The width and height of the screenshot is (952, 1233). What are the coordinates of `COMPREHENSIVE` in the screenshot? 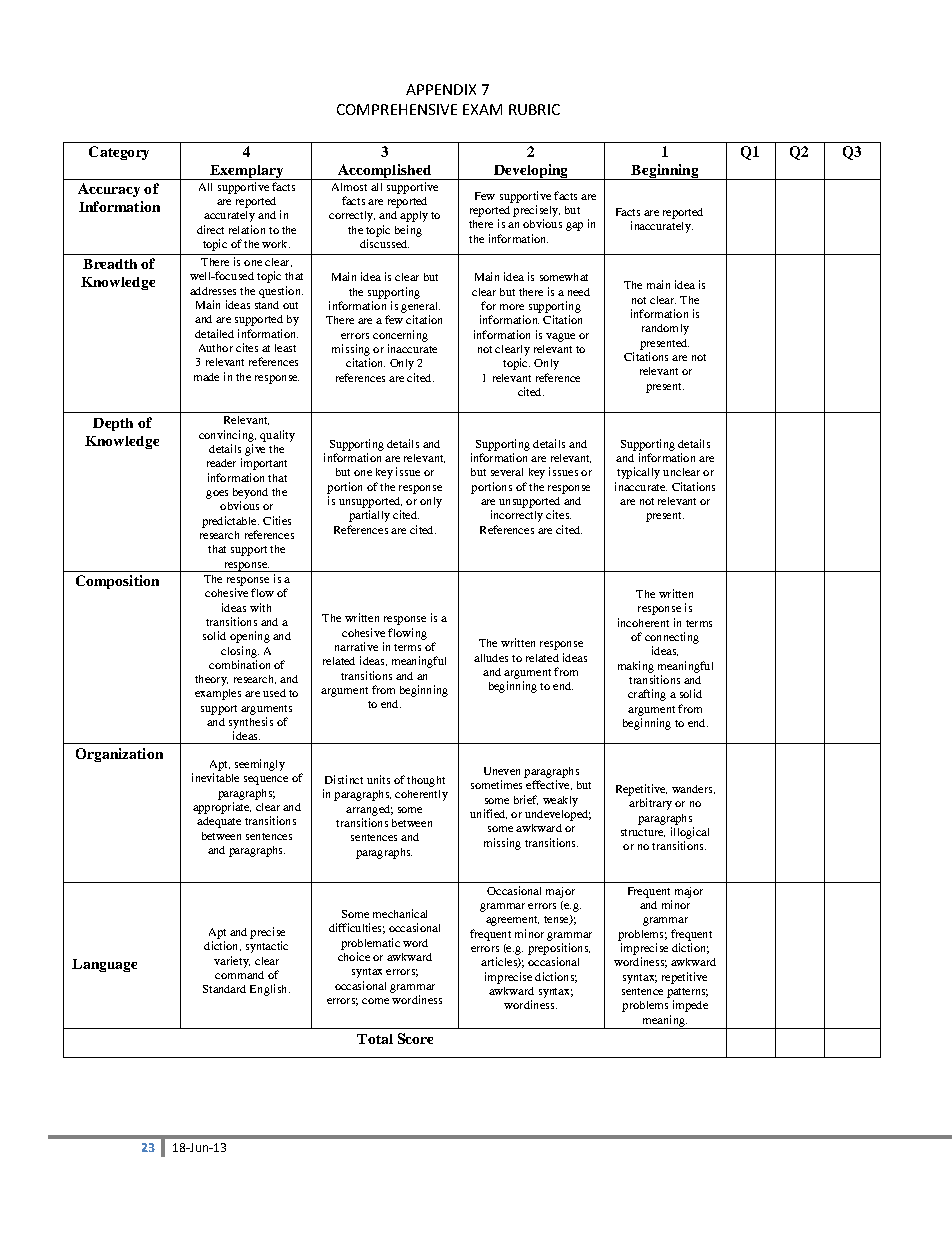 It's located at (397, 109).
